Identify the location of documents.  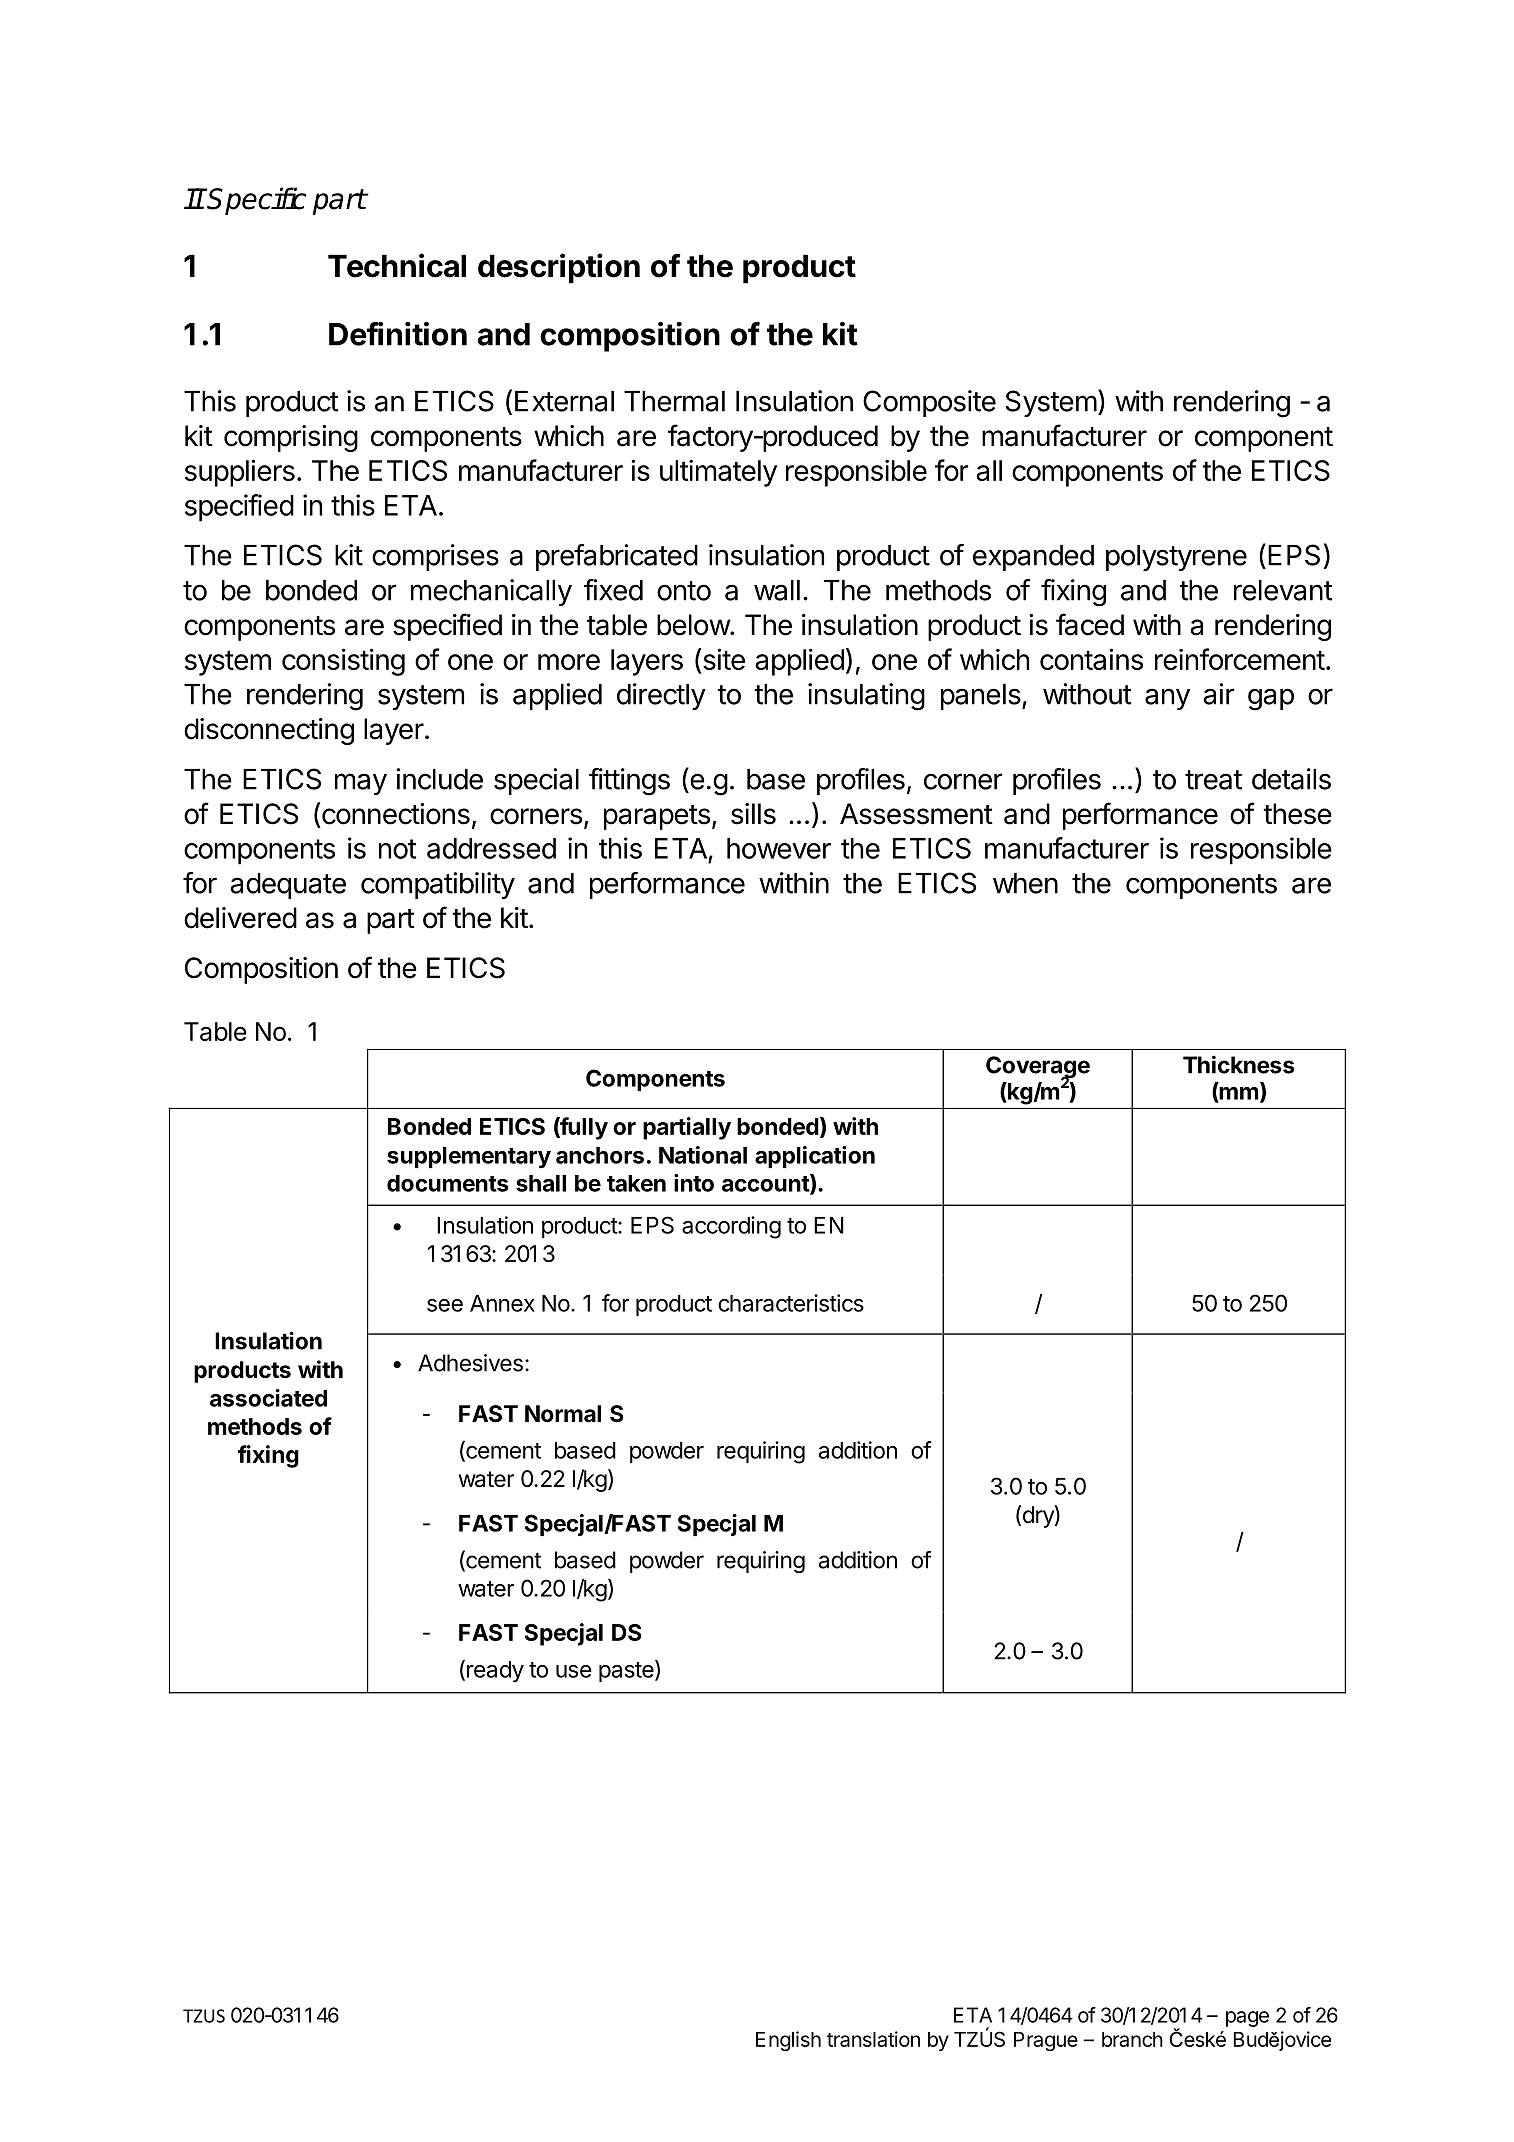
(447, 1183).
